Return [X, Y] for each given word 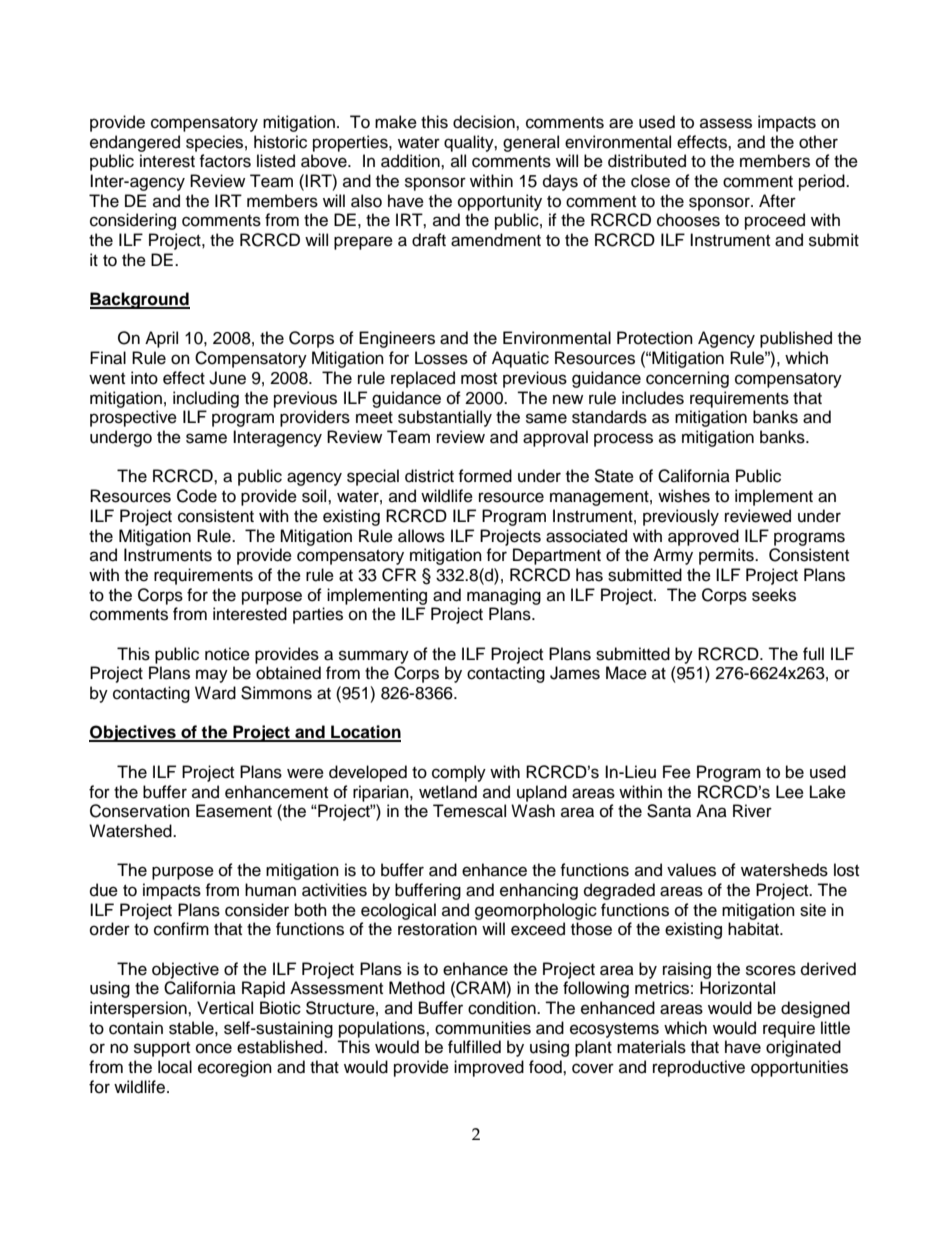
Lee [790, 792]
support [162, 1049]
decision [485, 122]
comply [459, 773]
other [818, 142]
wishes [684, 496]
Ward [215, 693]
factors [225, 161]
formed [485, 476]
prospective [133, 418]
